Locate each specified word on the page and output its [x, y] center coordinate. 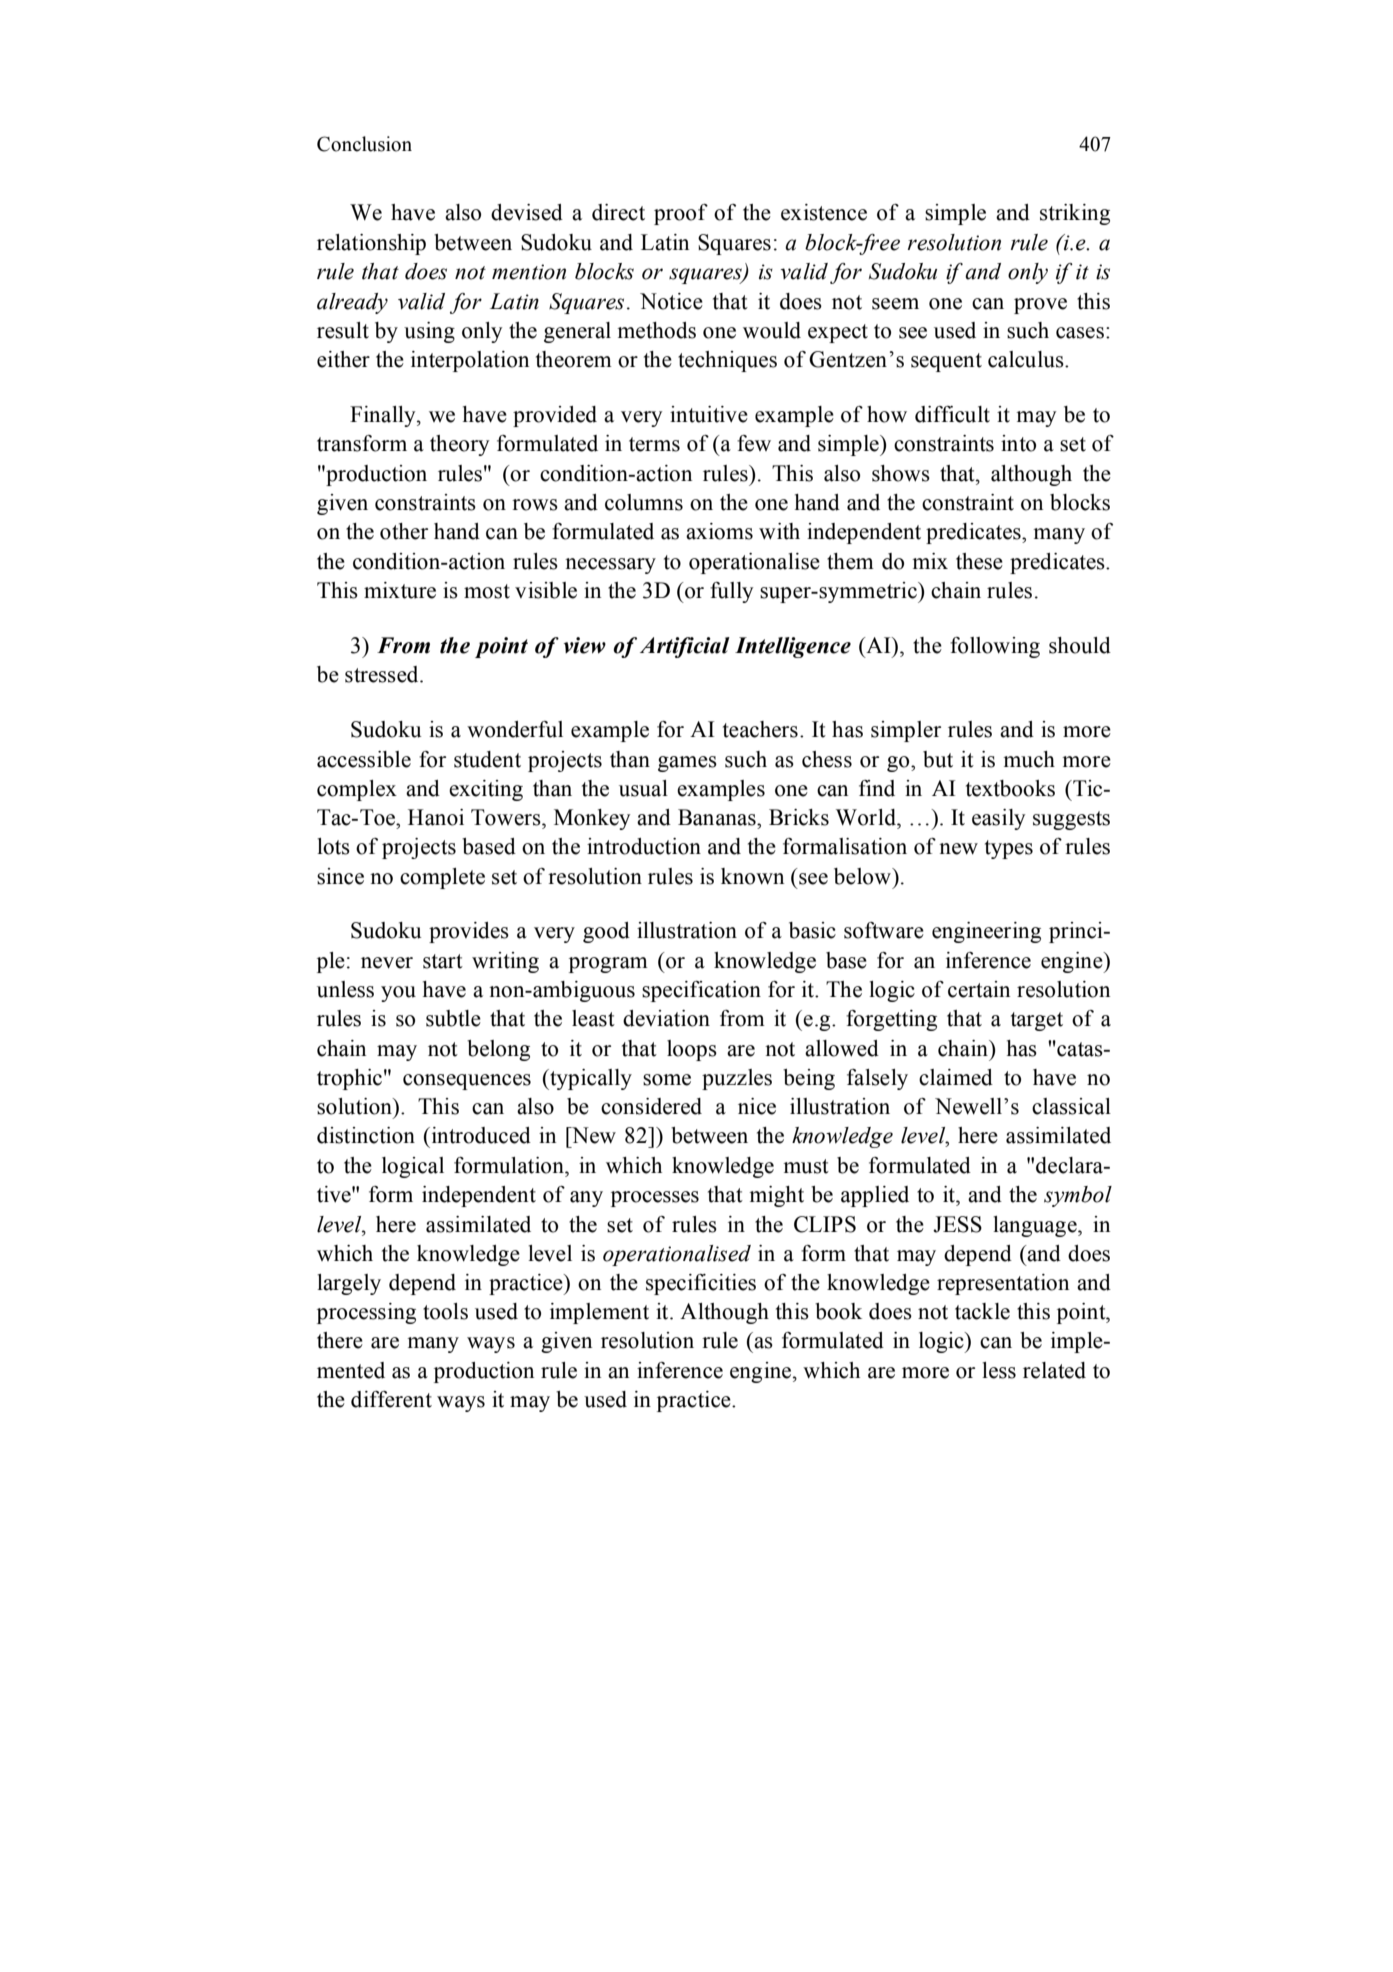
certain [979, 989]
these [979, 561]
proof [681, 214]
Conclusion [364, 144]
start [443, 961]
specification [701, 991]
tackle [982, 1311]
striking [1075, 214]
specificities [701, 1284]
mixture [400, 590]
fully [731, 592]
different [391, 1399]
